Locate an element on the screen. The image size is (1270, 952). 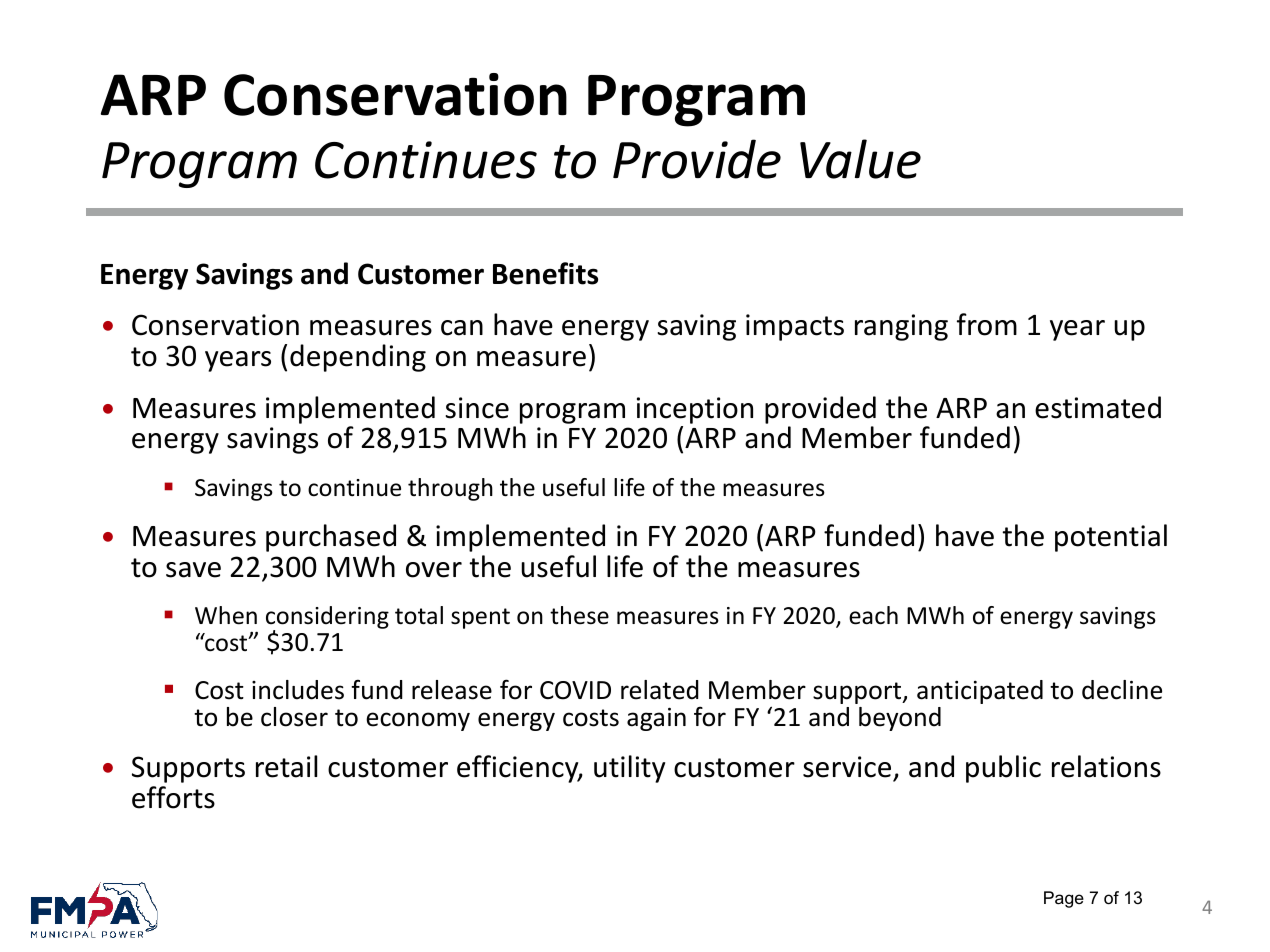
Benefits is located at coordinates (545, 273).
